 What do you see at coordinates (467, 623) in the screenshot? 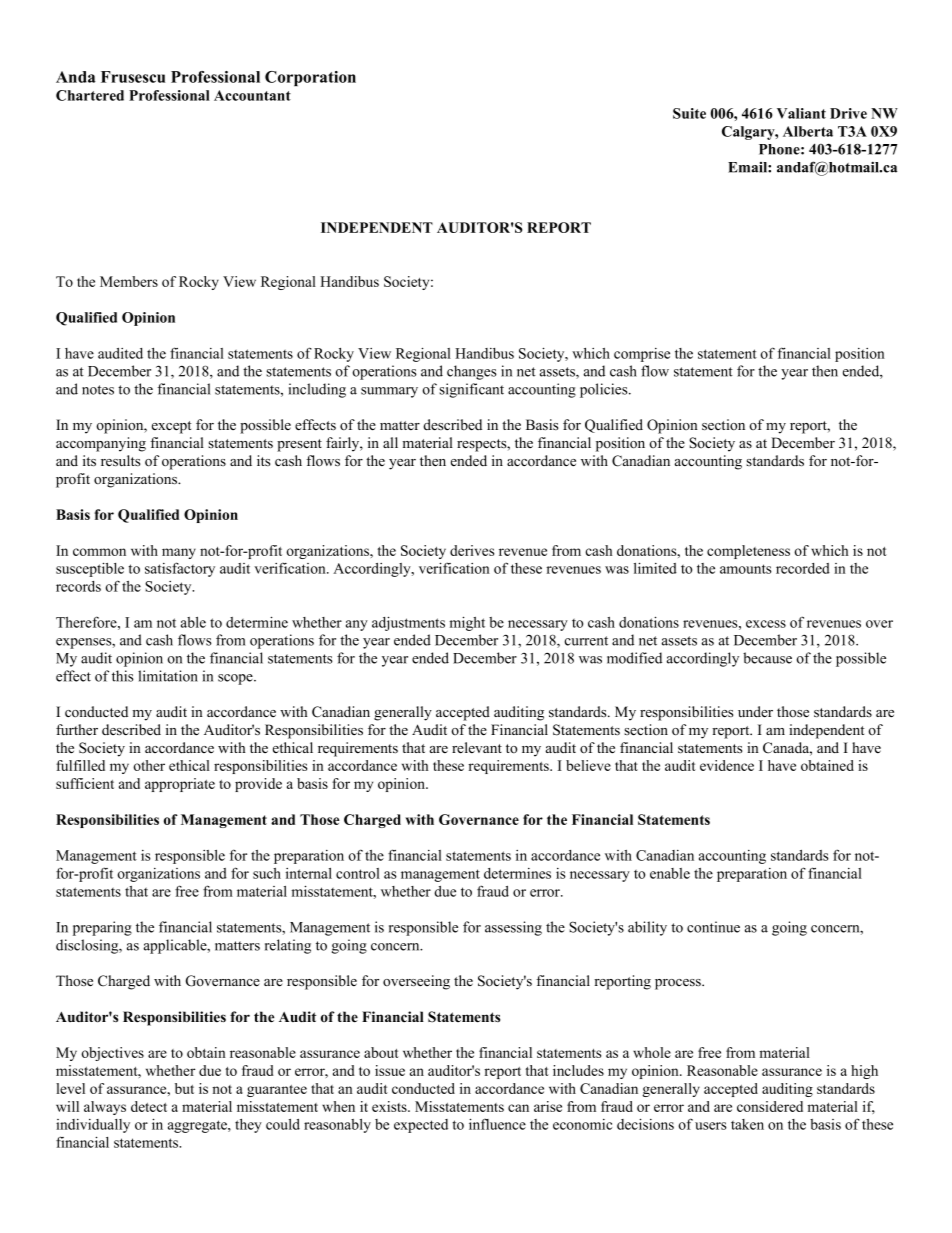
I see `might` at bounding box center [467, 623].
